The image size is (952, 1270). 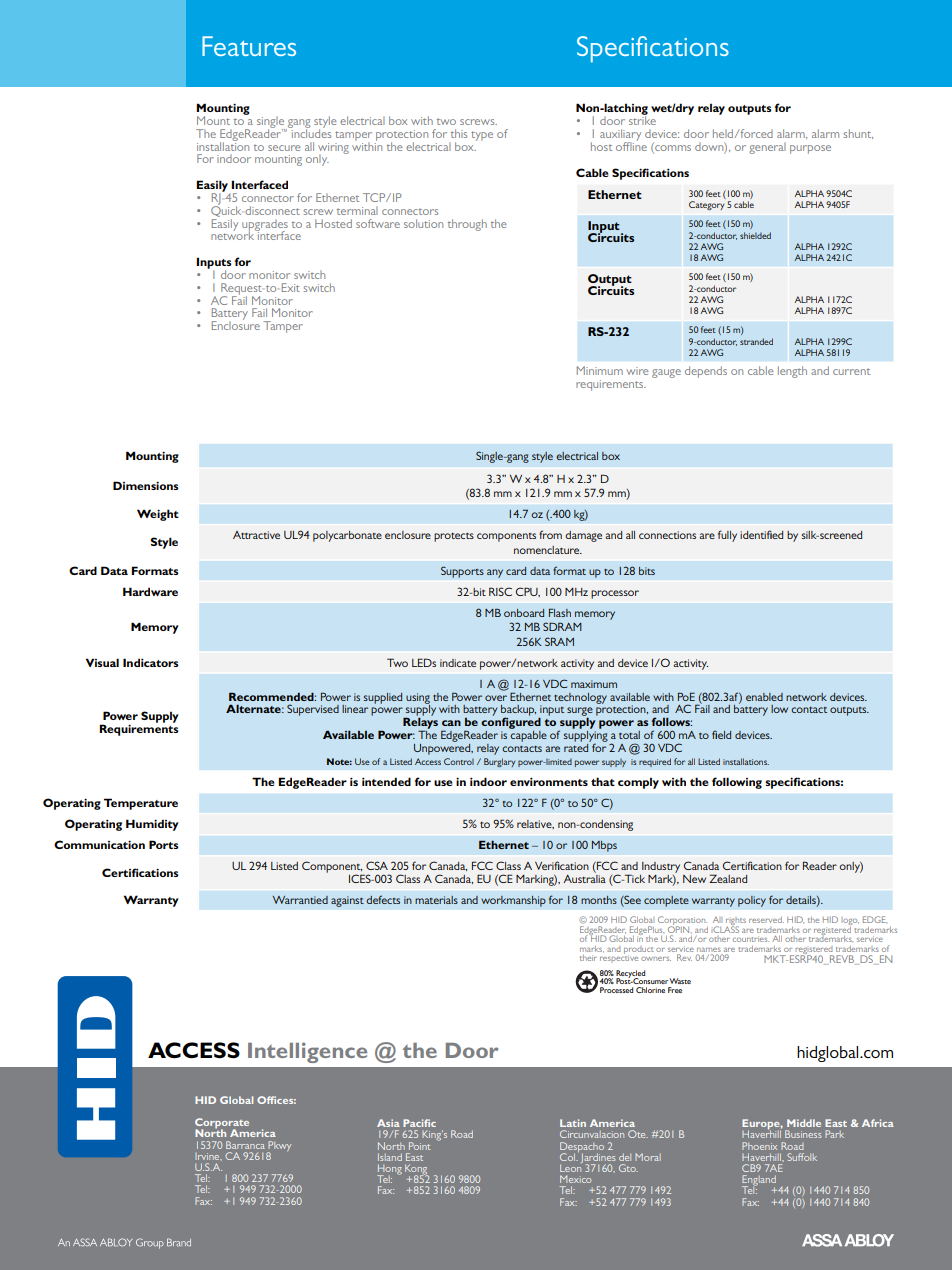 I want to click on Minimum, so click(x=600, y=370).
